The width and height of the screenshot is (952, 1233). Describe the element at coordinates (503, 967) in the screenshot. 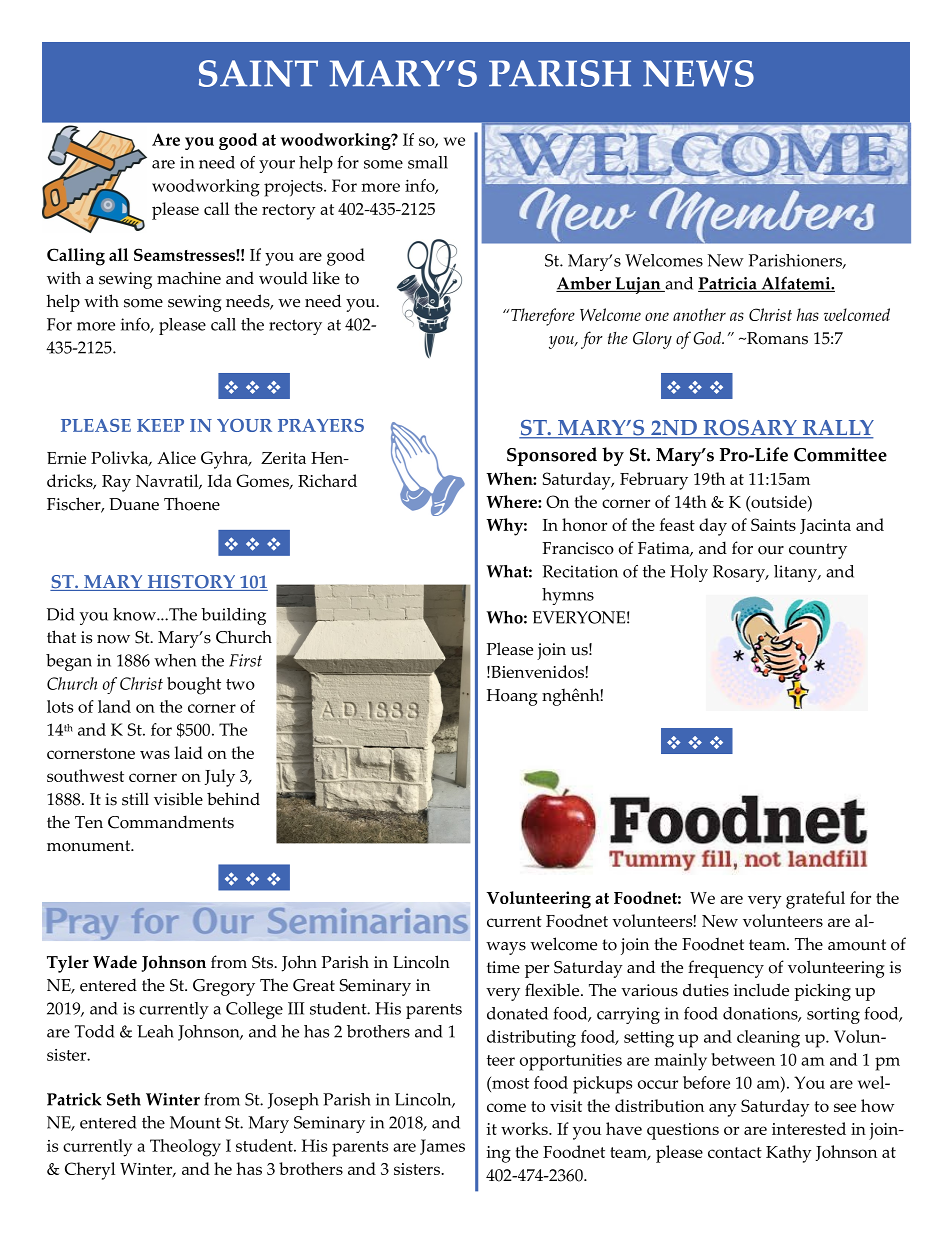

I see `time` at that location.
